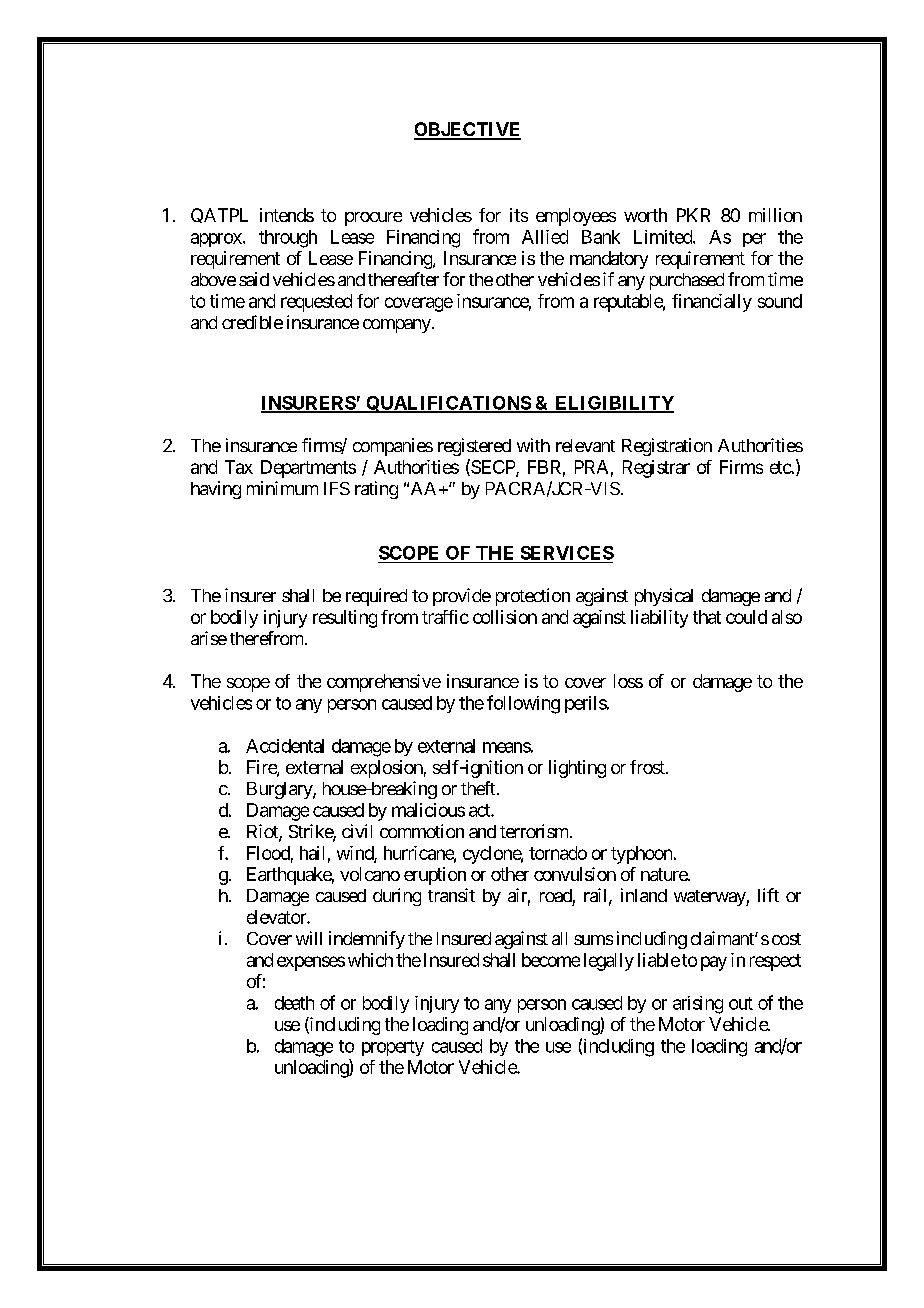 This screenshot has width=924, height=1308. Describe the element at coordinates (474, 447) in the screenshot. I see `registered` at that location.
